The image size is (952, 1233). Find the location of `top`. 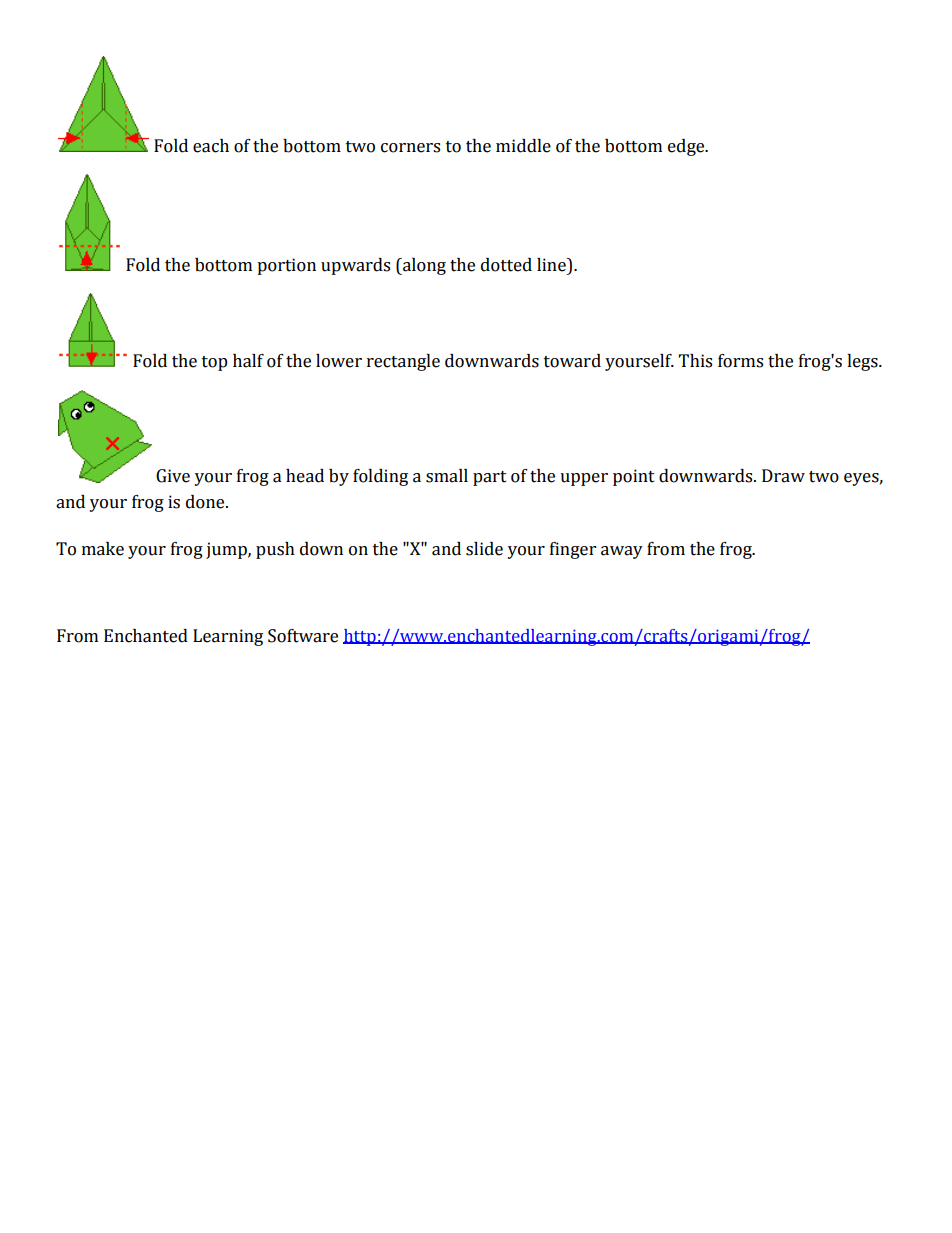

top is located at coordinates (215, 363).
